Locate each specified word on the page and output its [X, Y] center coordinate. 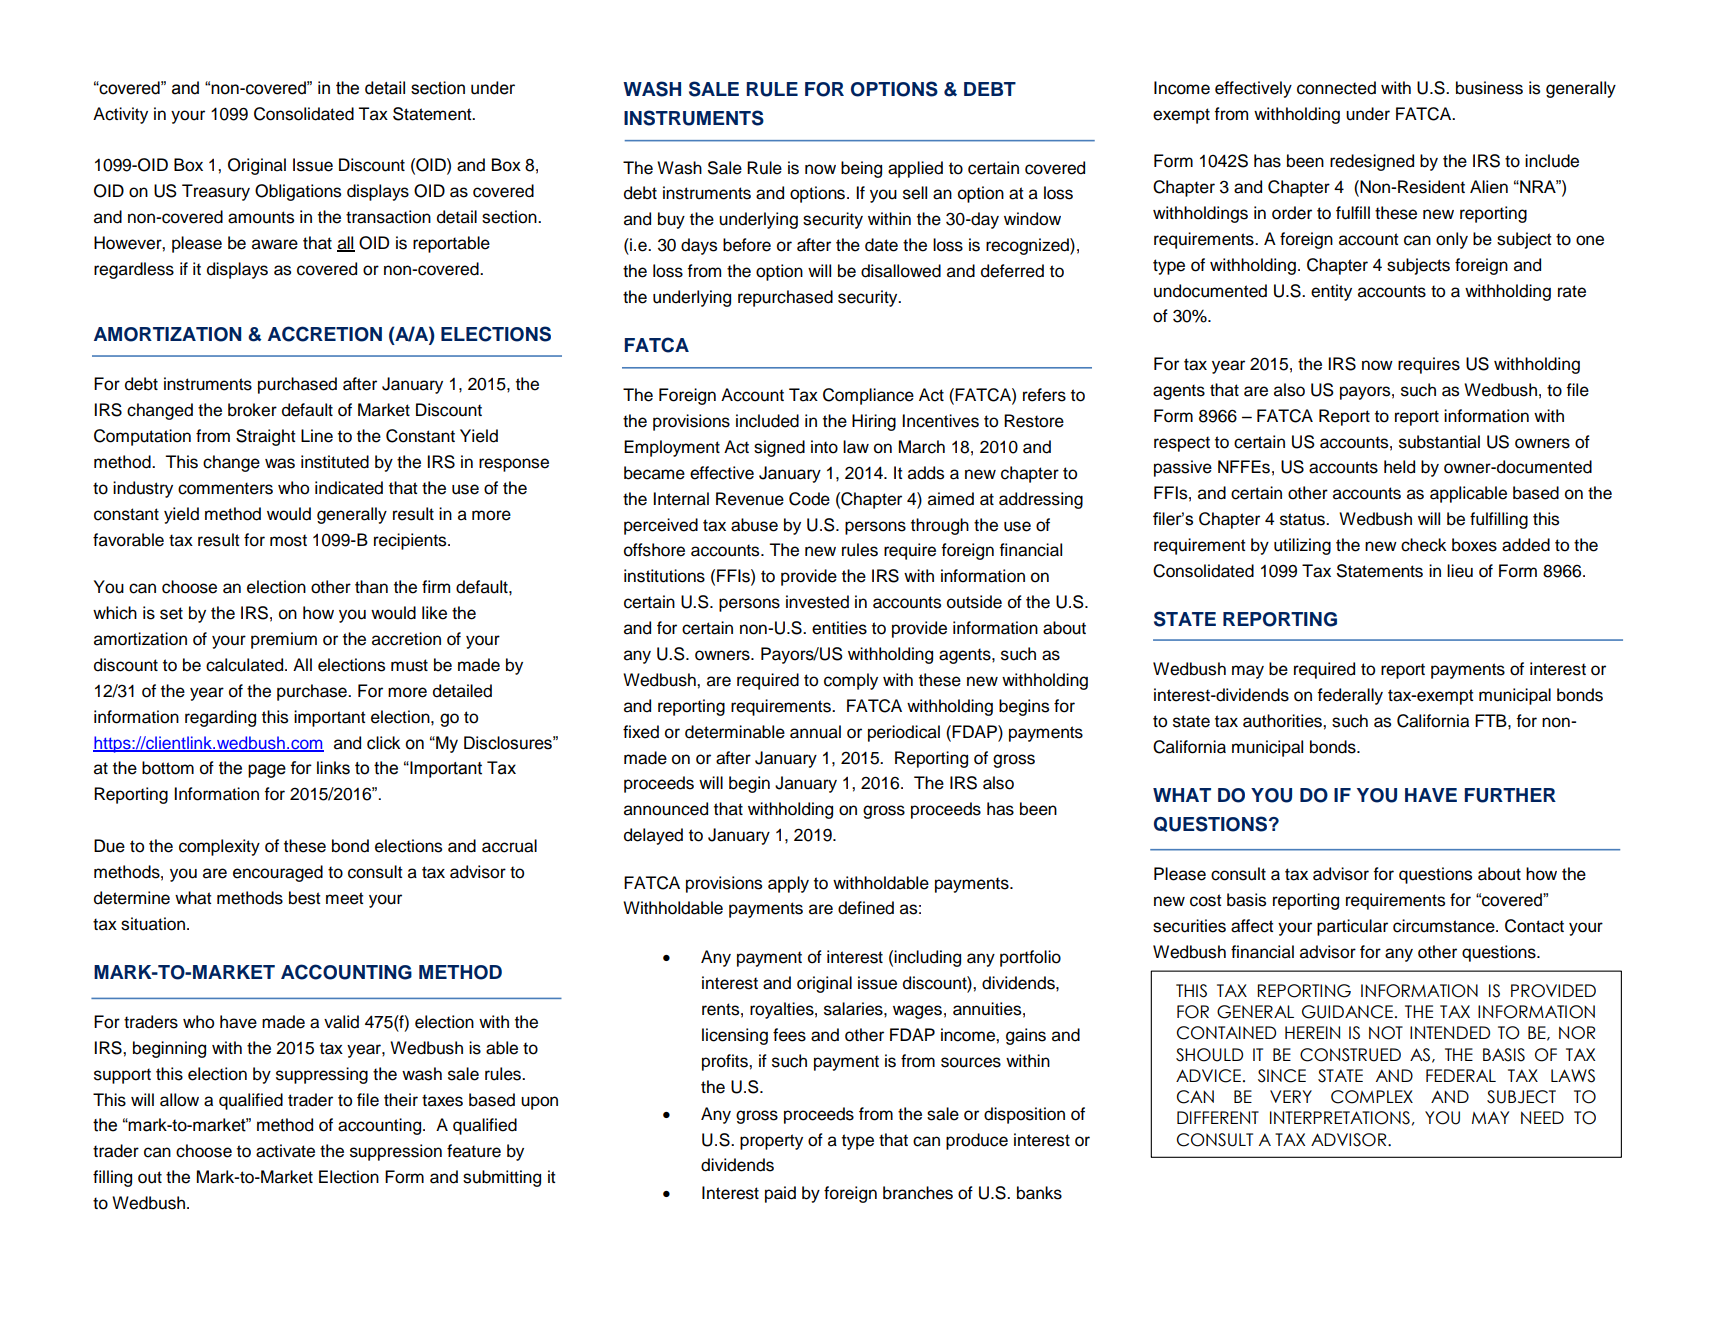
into [824, 447]
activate [285, 1151]
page [267, 771]
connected [1336, 88]
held [1399, 467]
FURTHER [1510, 795]
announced [666, 809]
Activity [120, 115]
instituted [335, 462]
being [861, 169]
